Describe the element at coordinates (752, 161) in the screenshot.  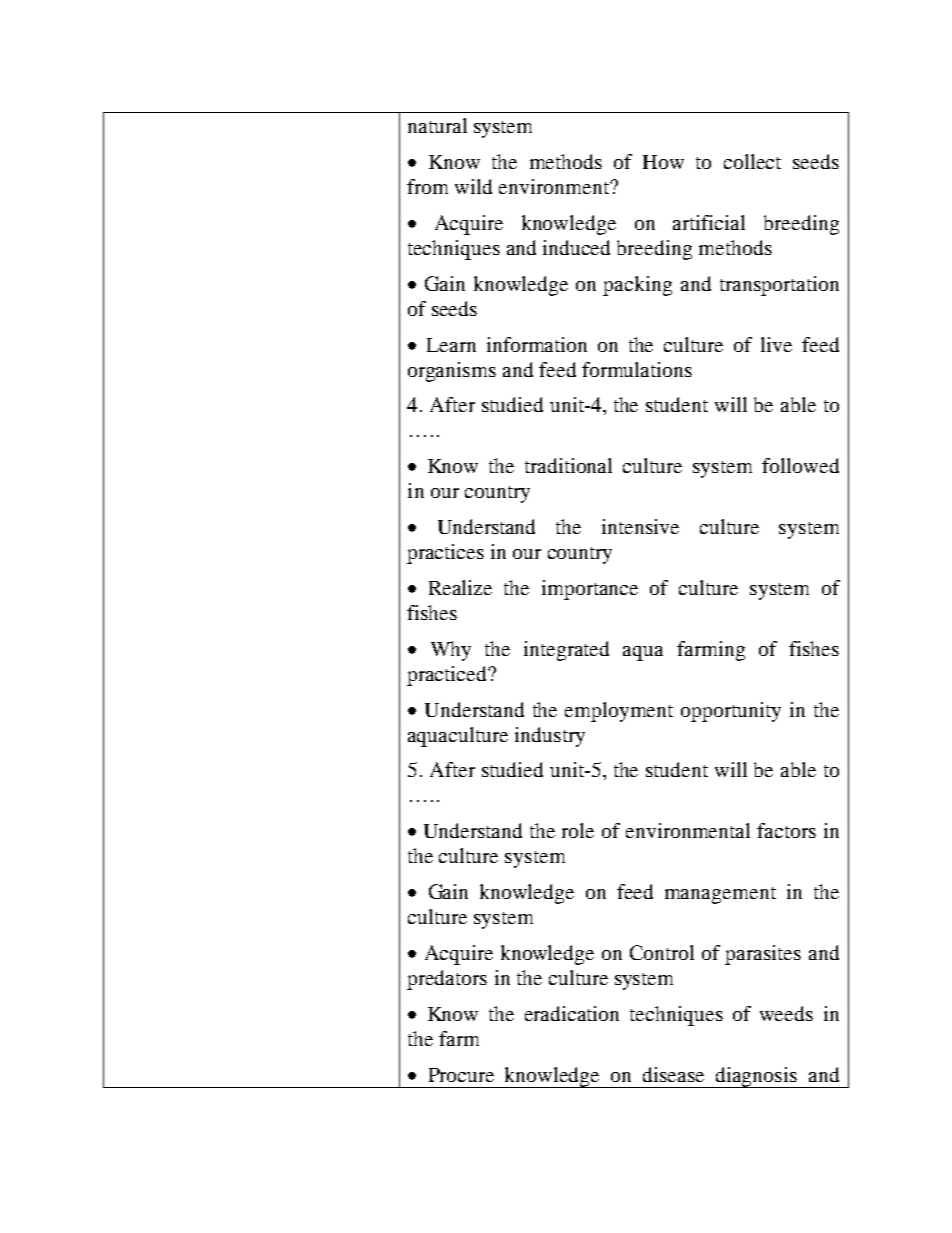
I see `collect` at that location.
